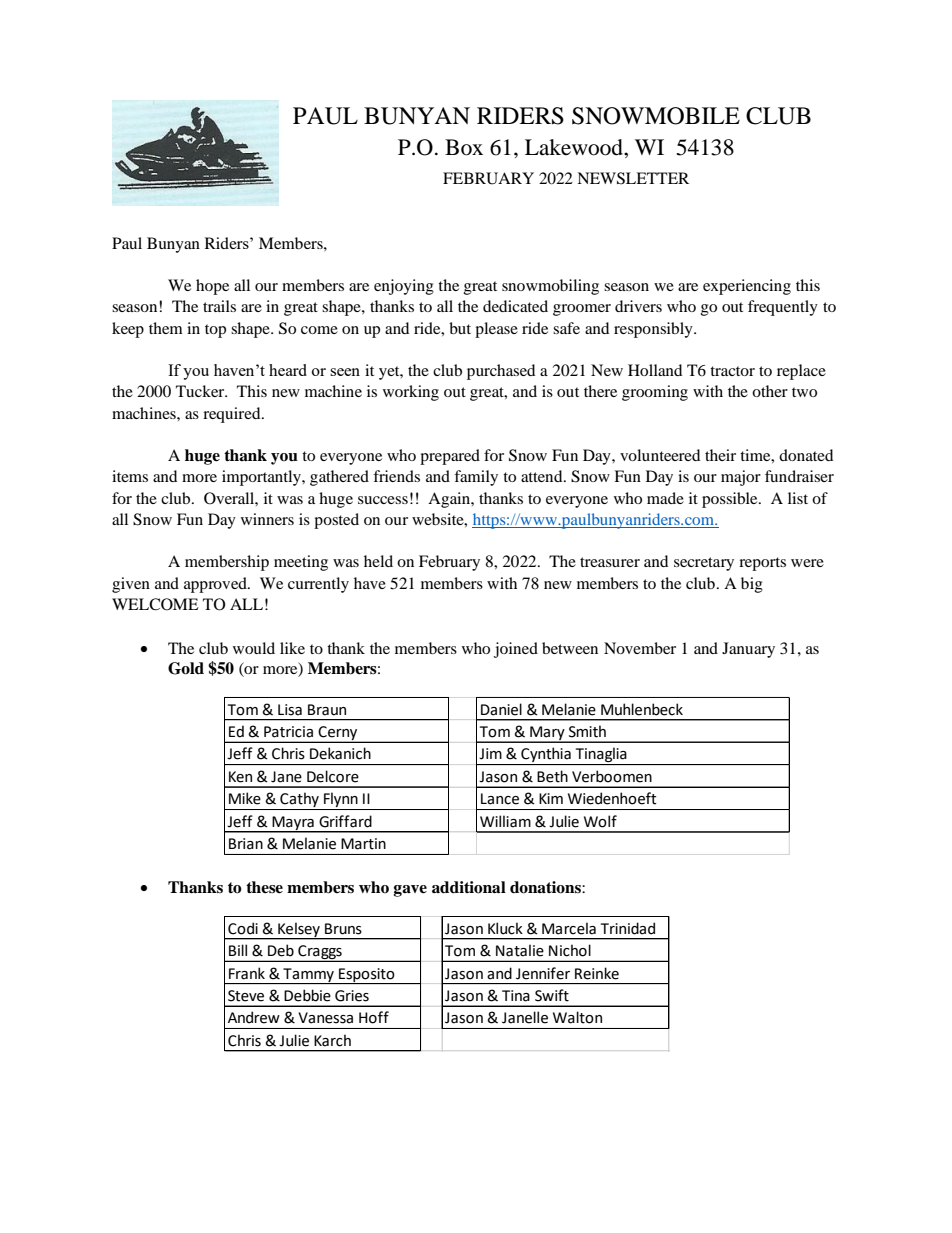 This screenshot has height=1233, width=952. I want to click on hope, so click(212, 287).
